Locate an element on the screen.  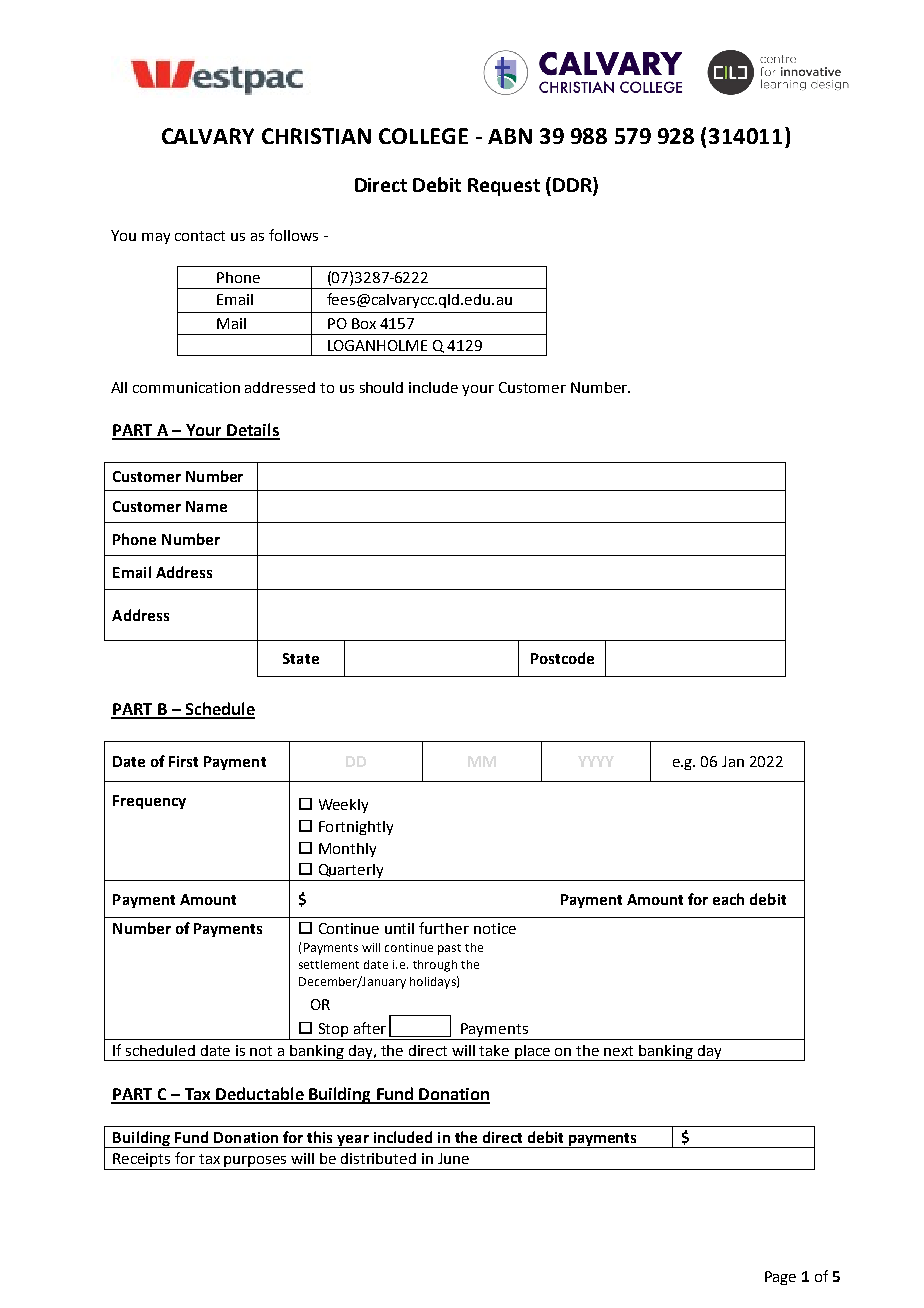
should is located at coordinates (381, 387).
